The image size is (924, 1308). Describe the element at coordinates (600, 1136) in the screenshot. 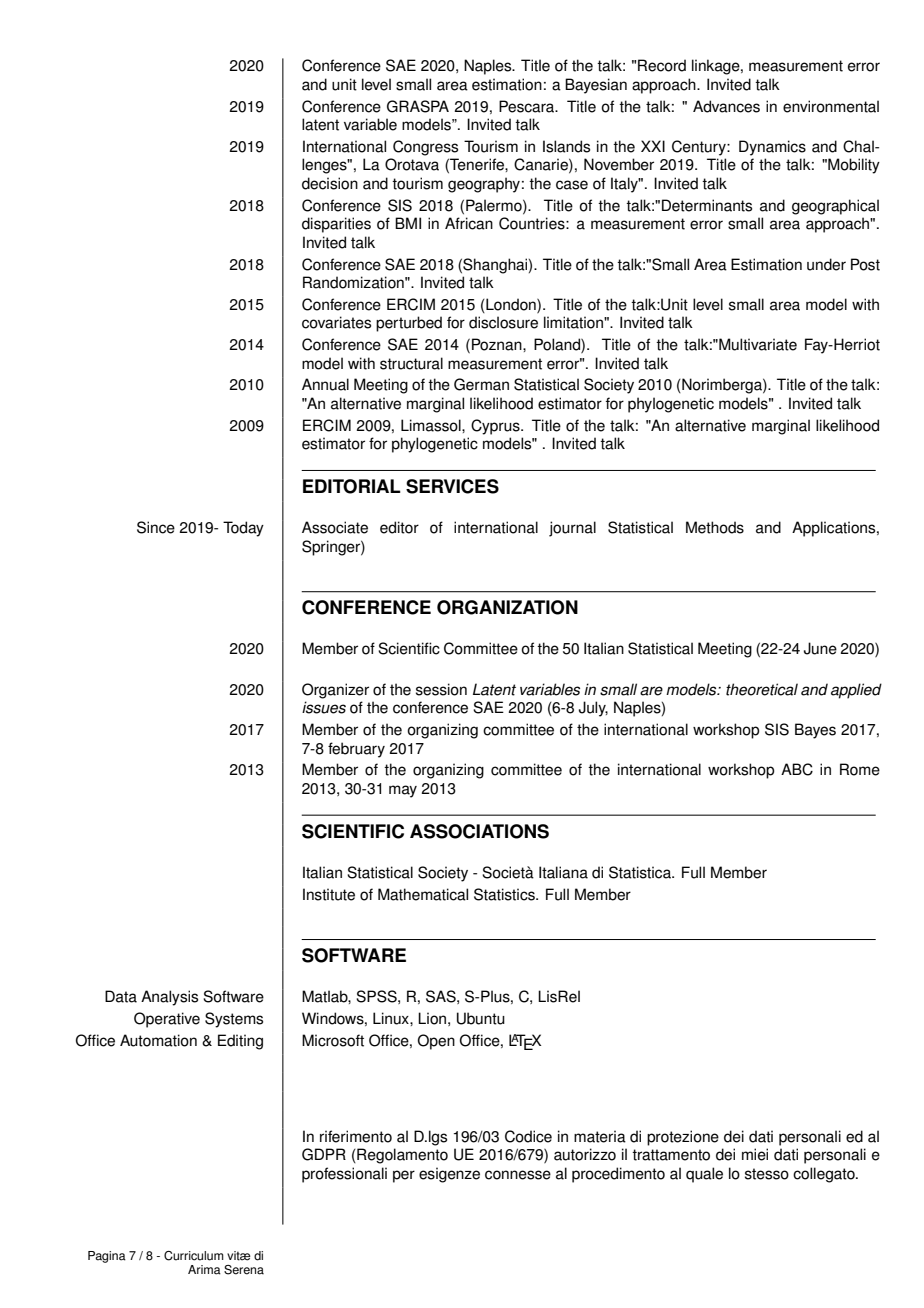

I see `materia` at that location.
